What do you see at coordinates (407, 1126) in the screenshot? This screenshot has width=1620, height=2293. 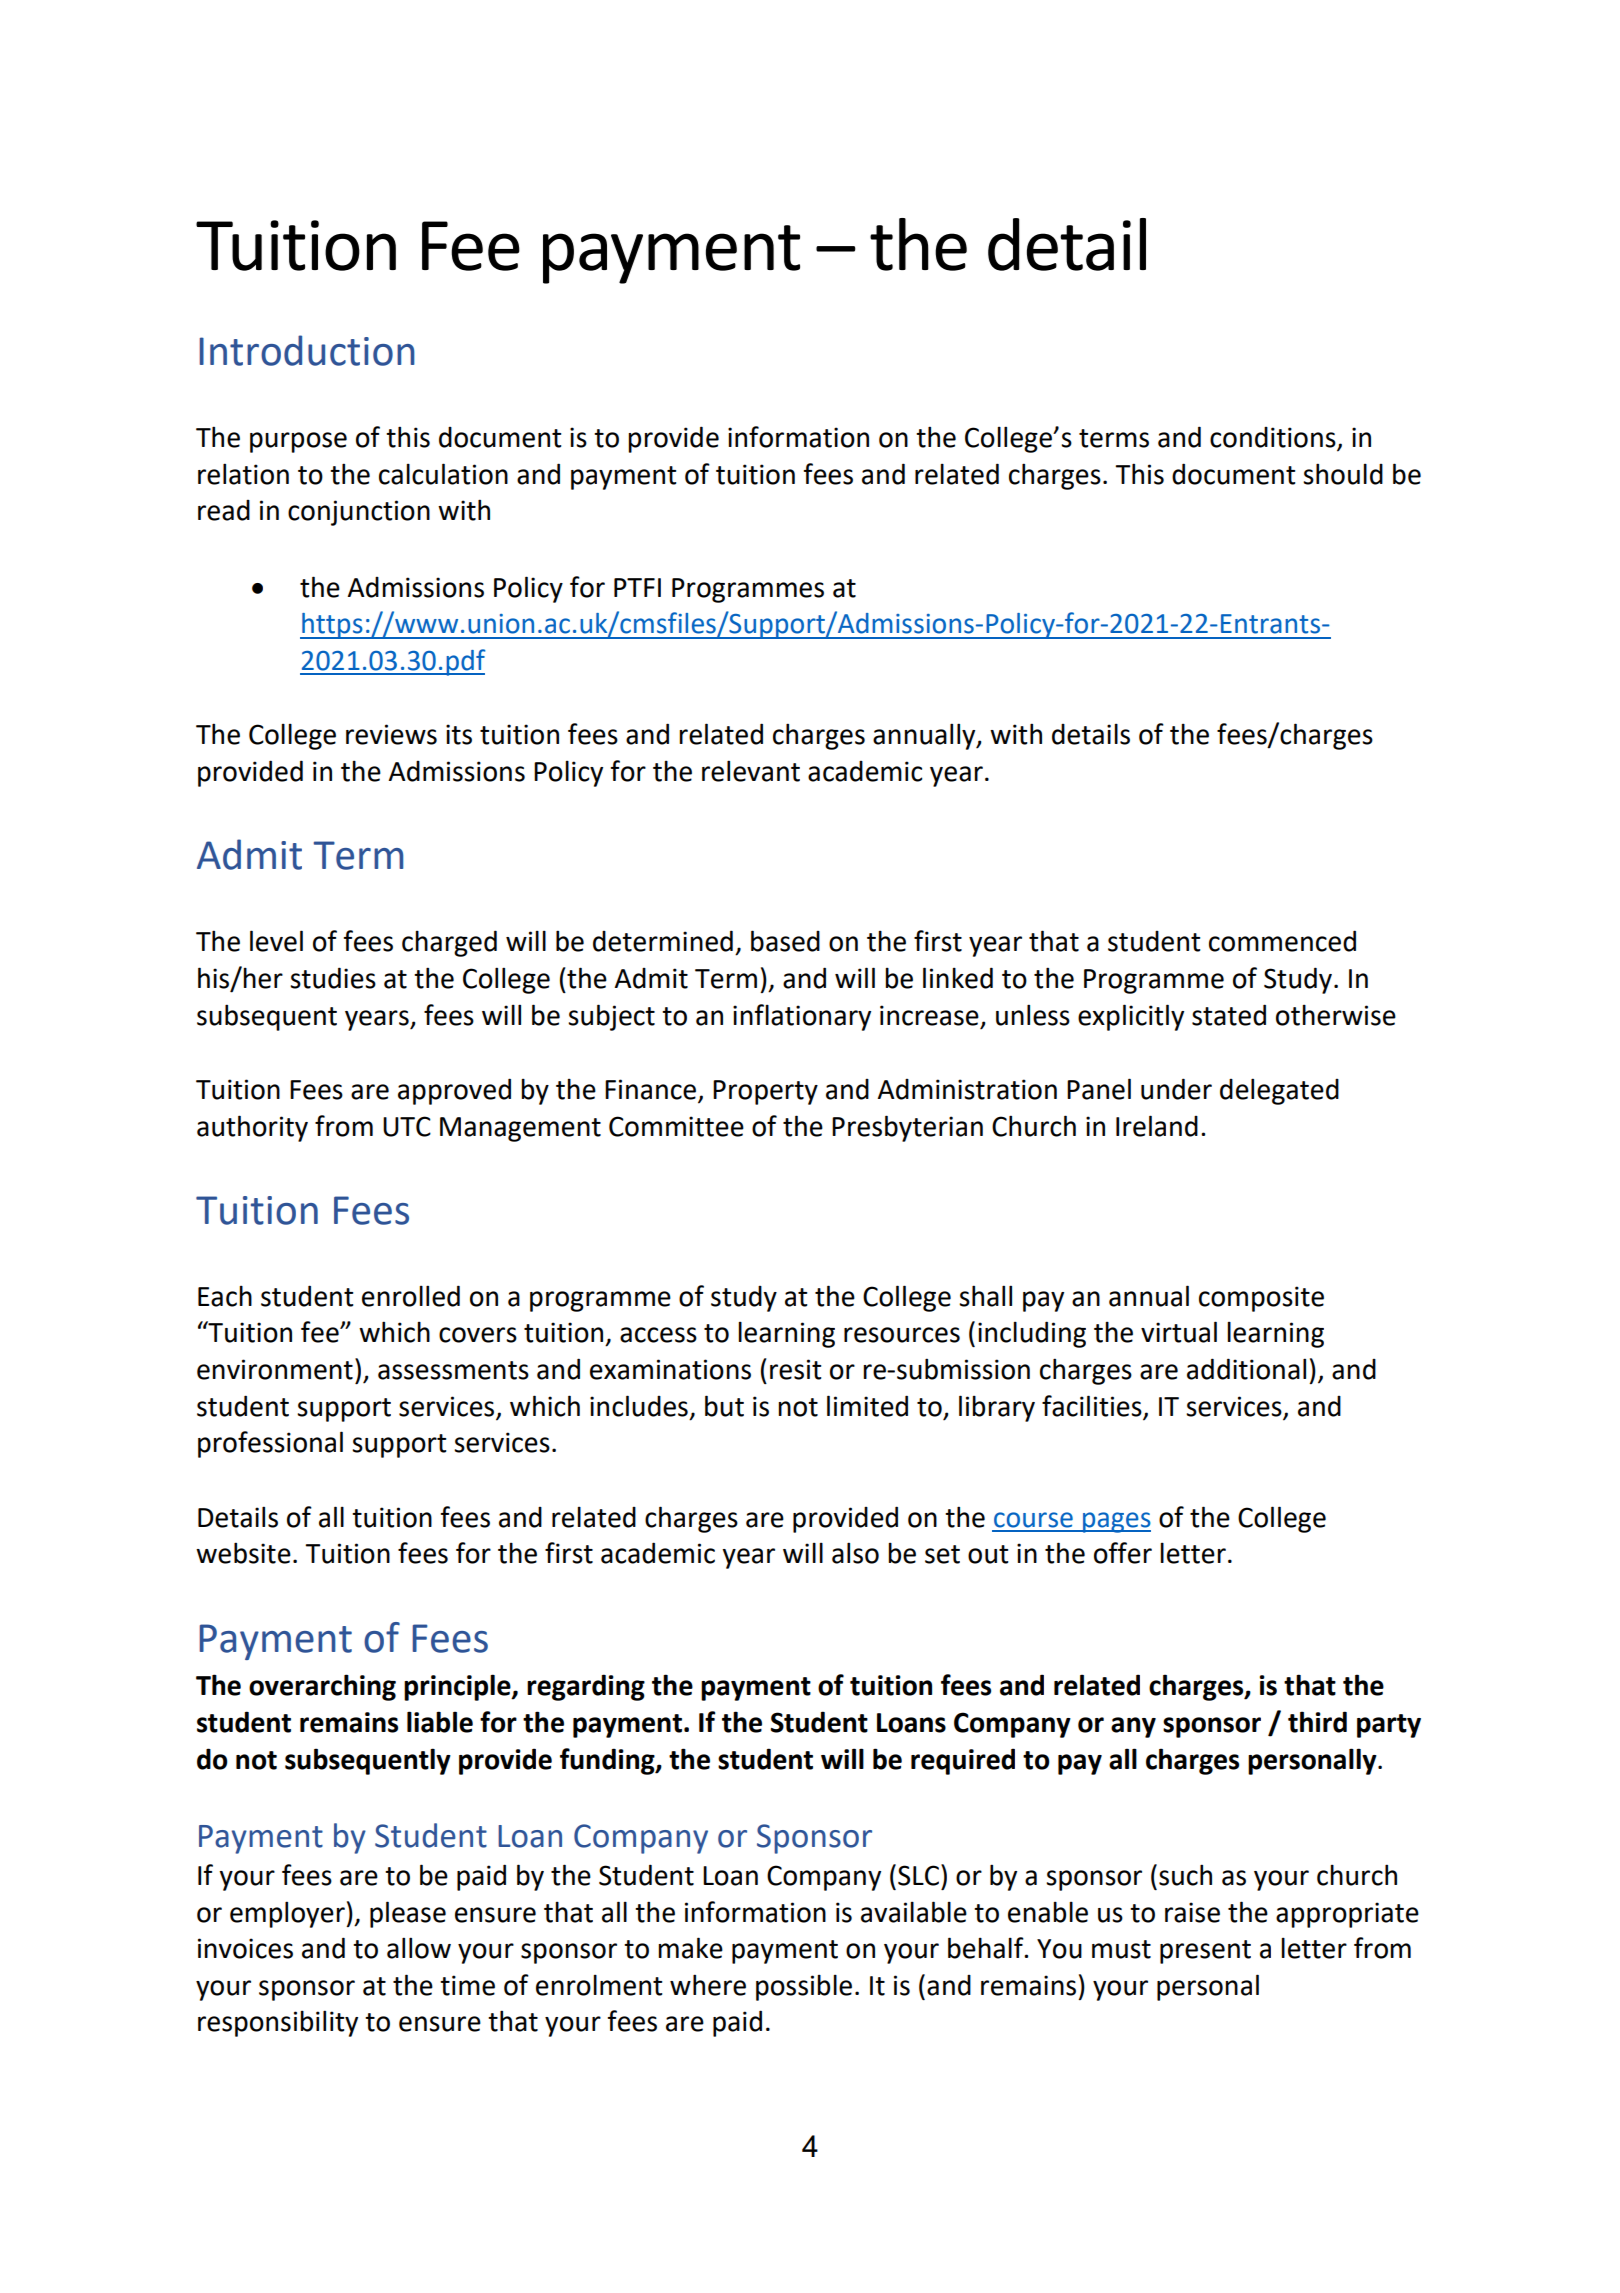 I see `UTC` at bounding box center [407, 1126].
